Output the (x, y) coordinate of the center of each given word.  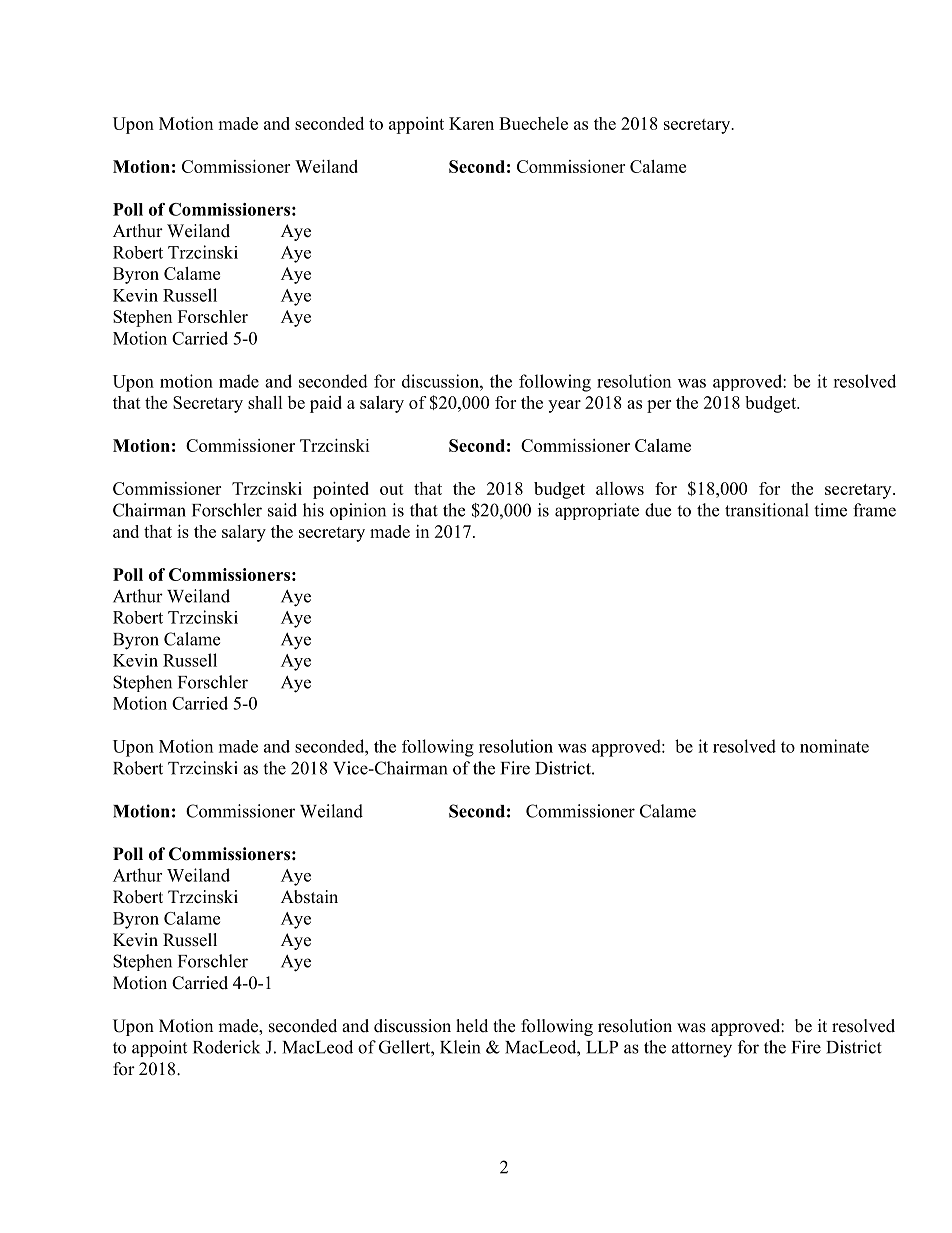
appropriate (597, 511)
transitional (767, 510)
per (659, 406)
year (564, 406)
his (313, 510)
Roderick (226, 1047)
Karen (471, 123)
